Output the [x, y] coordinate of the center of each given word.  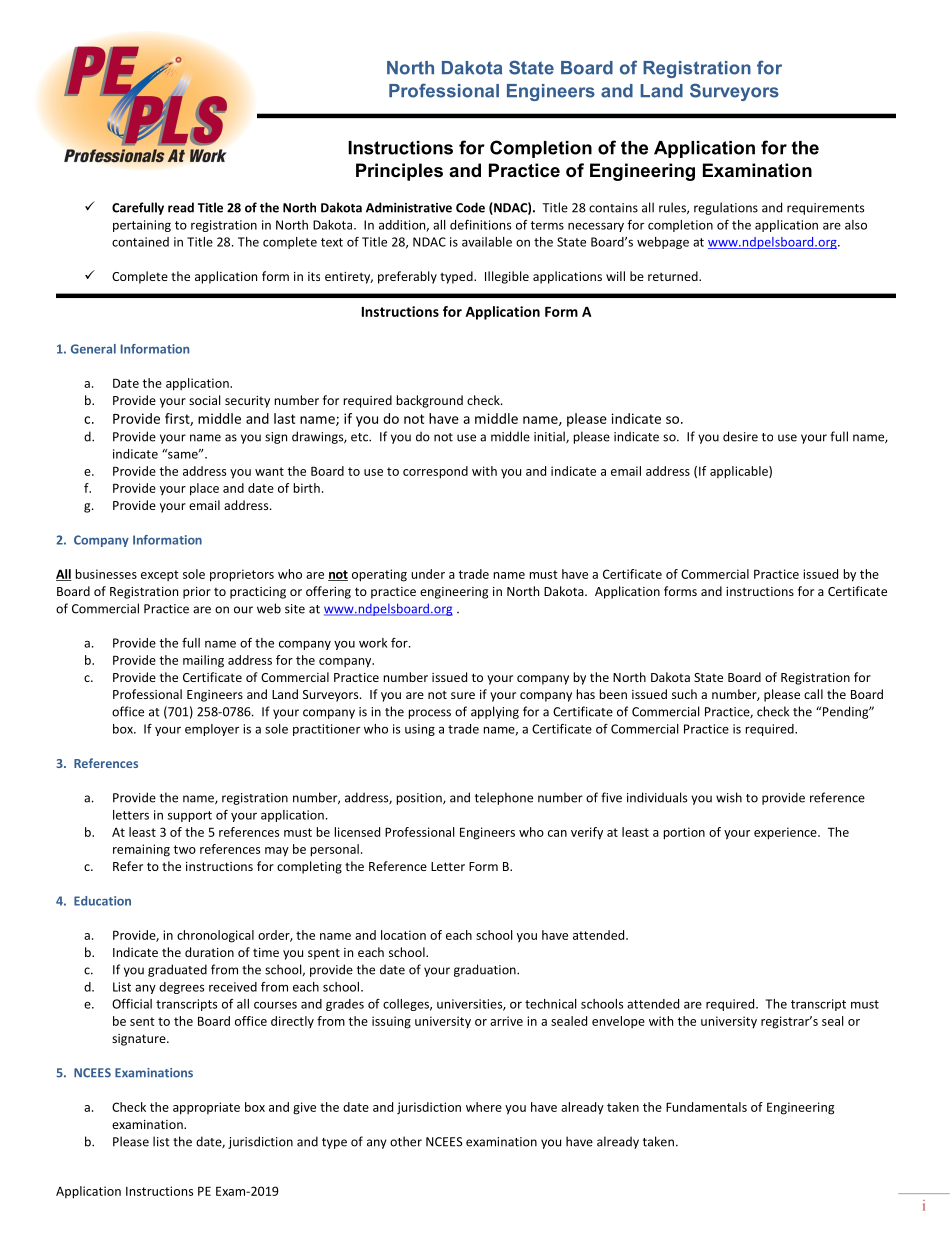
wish [729, 797]
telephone [504, 798]
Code [470, 207]
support [190, 816]
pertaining [142, 226]
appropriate [206, 1108]
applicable [740, 472]
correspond [435, 472]
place [204, 489]
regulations [726, 208]
